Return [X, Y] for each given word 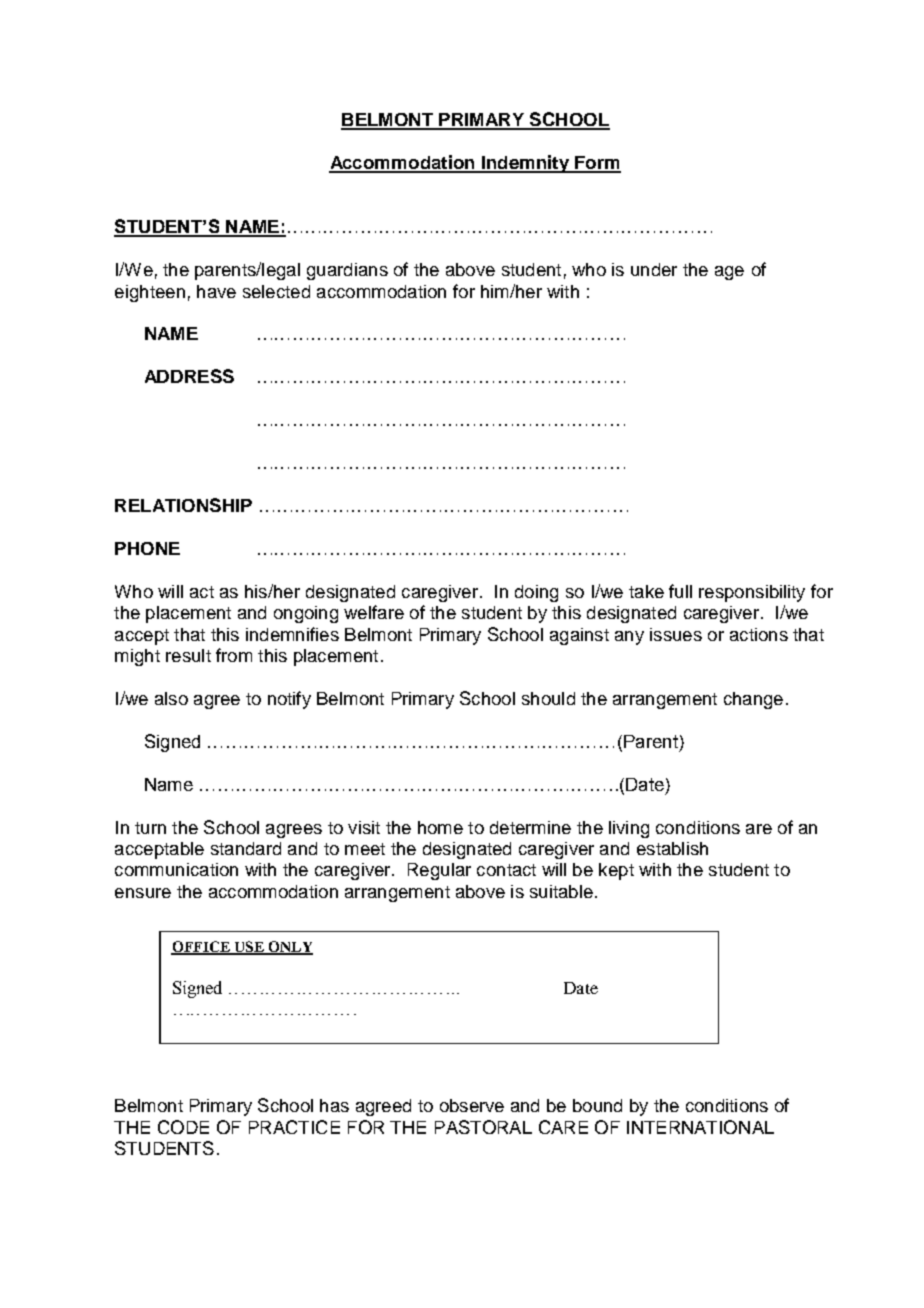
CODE [183, 1127]
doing [536, 593]
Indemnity [525, 164]
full [680, 591]
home [440, 827]
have [216, 291]
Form [597, 164]
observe [472, 1105]
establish [672, 848]
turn [150, 828]
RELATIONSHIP [183, 505]
